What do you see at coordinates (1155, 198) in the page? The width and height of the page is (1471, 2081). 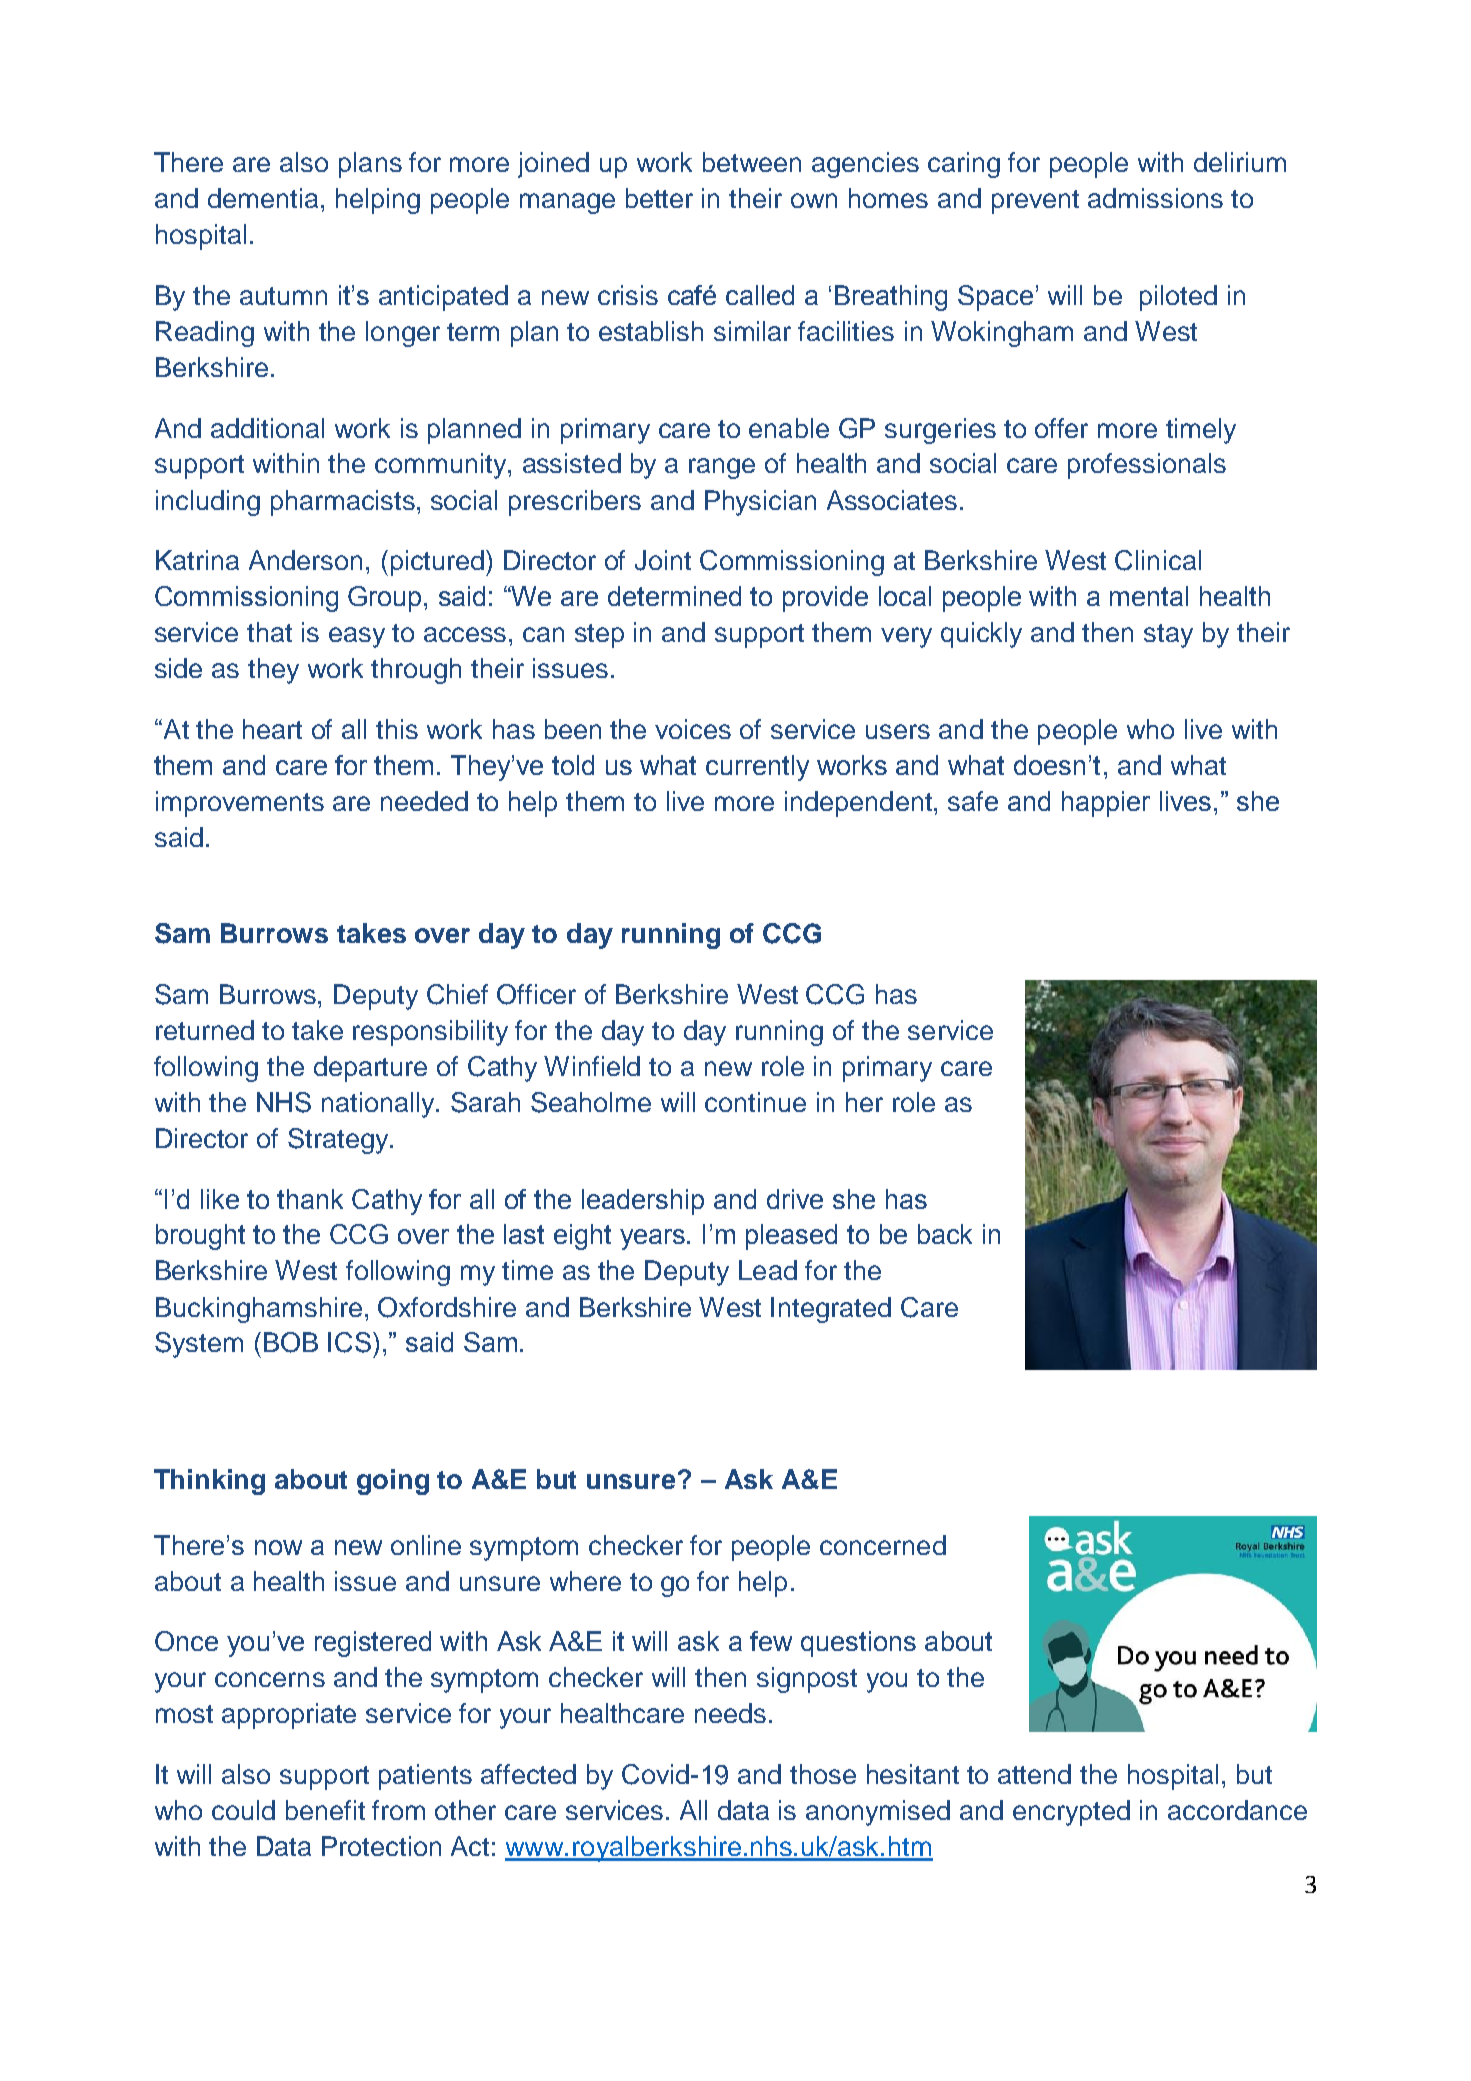 I see `admissions` at bounding box center [1155, 198].
